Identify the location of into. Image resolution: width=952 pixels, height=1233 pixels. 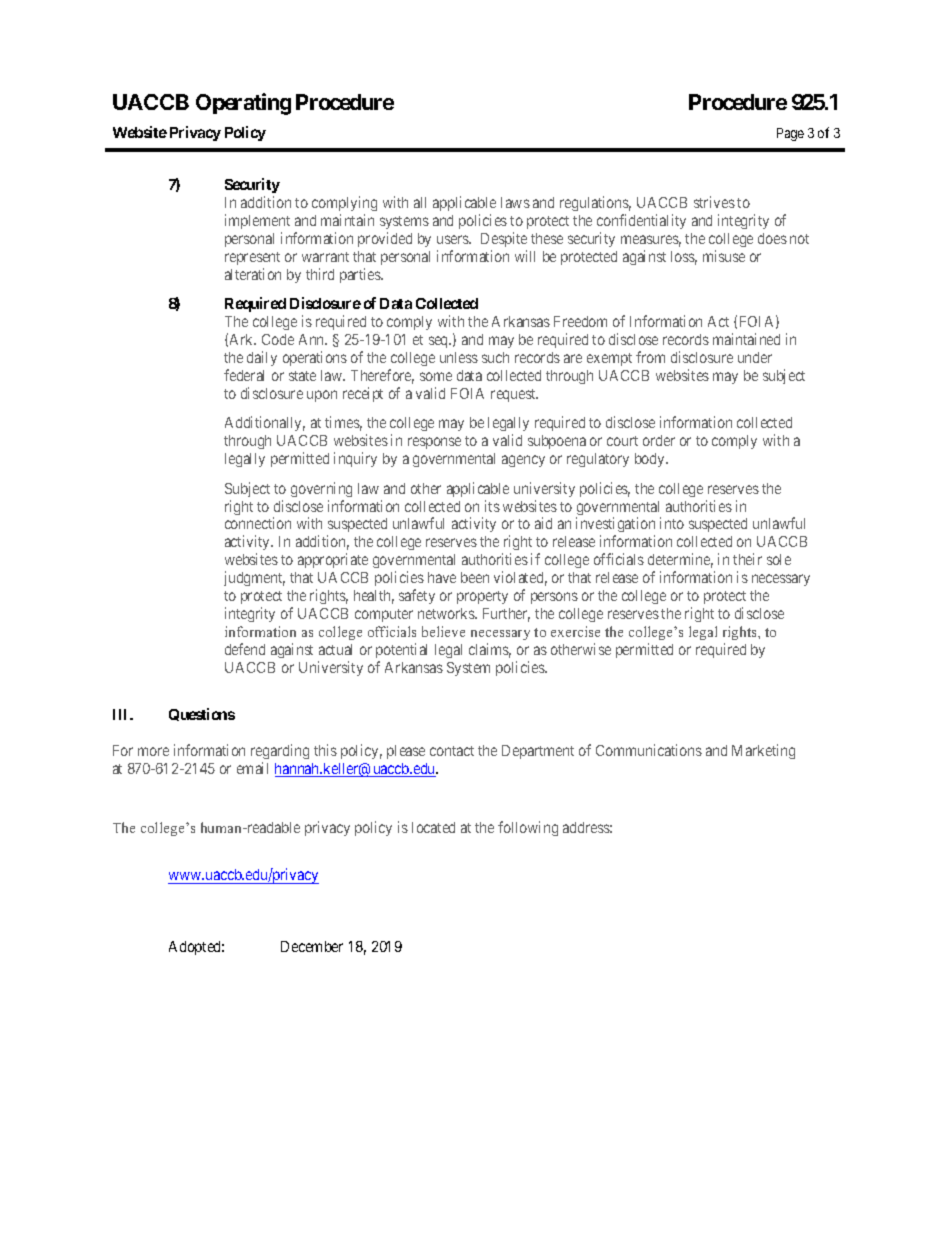
(672, 523).
